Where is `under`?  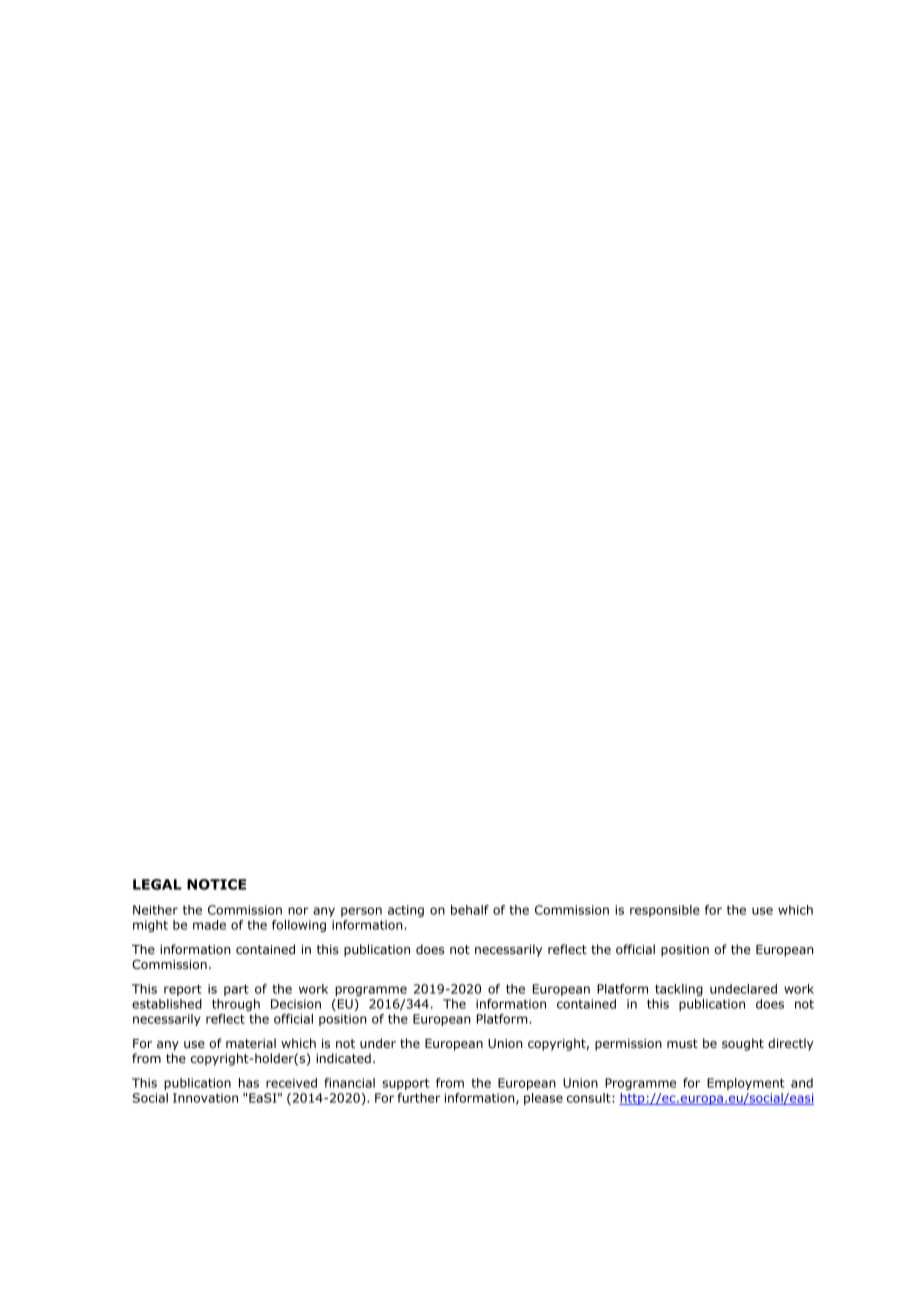 under is located at coordinates (378, 1043).
